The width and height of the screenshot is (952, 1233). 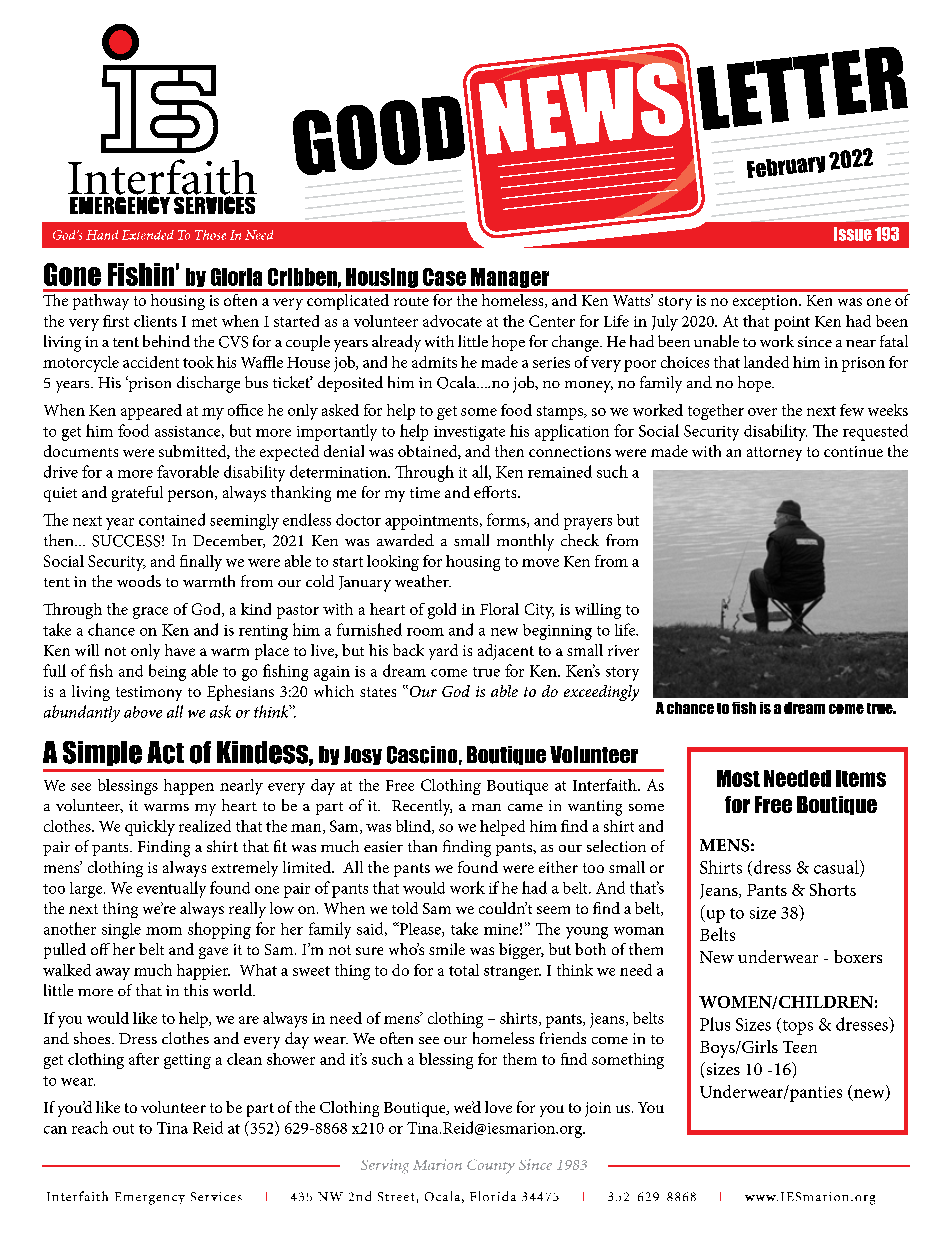 I want to click on reach, so click(x=90, y=1127).
